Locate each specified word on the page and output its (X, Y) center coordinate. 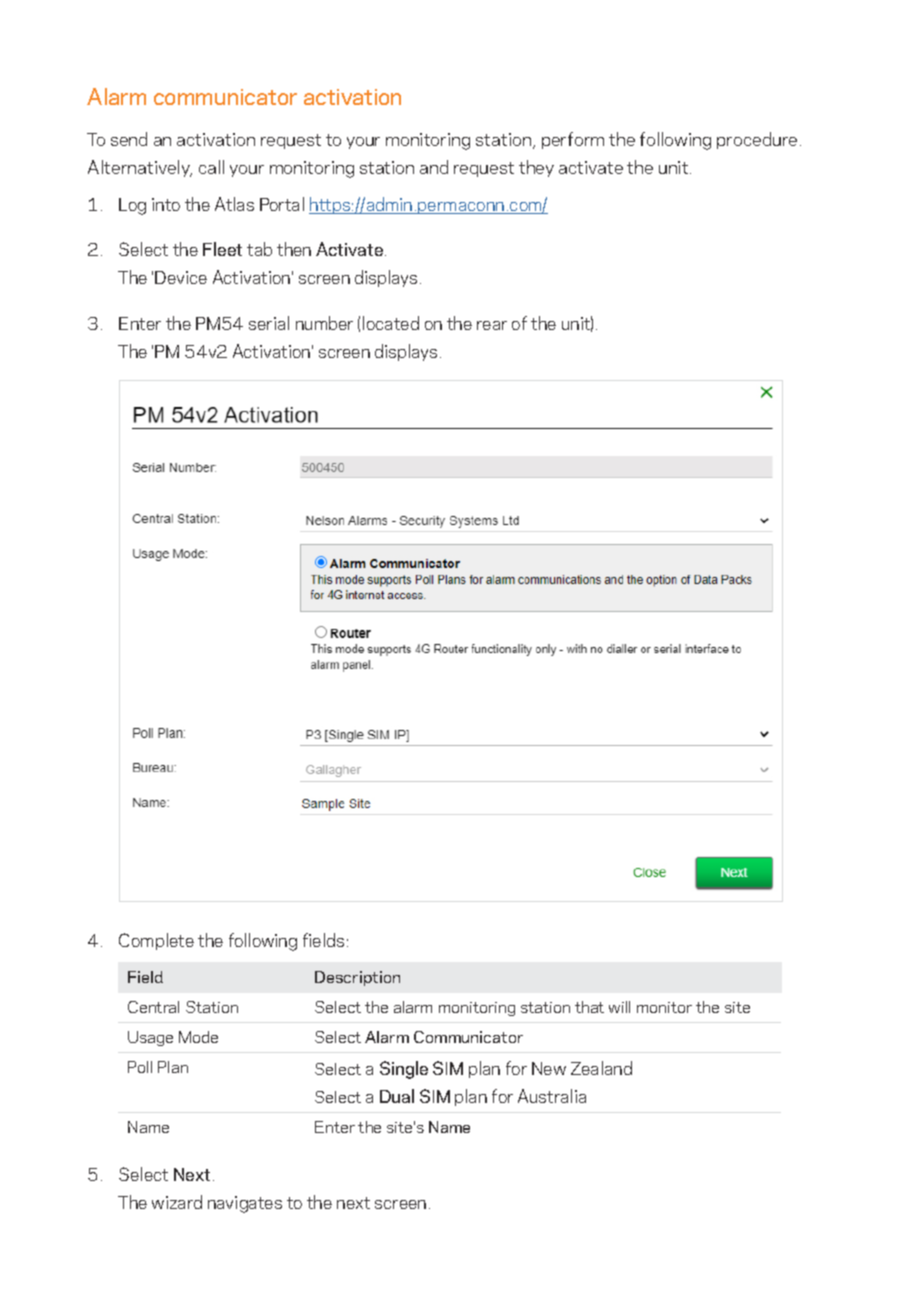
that (589, 1007)
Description (357, 978)
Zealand (601, 1068)
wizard (177, 1202)
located (391, 323)
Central (153, 1007)
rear (492, 325)
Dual (397, 1096)
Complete (156, 941)
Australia (552, 1096)
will (619, 1007)
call (211, 167)
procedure (757, 140)
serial (269, 323)
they (536, 168)
